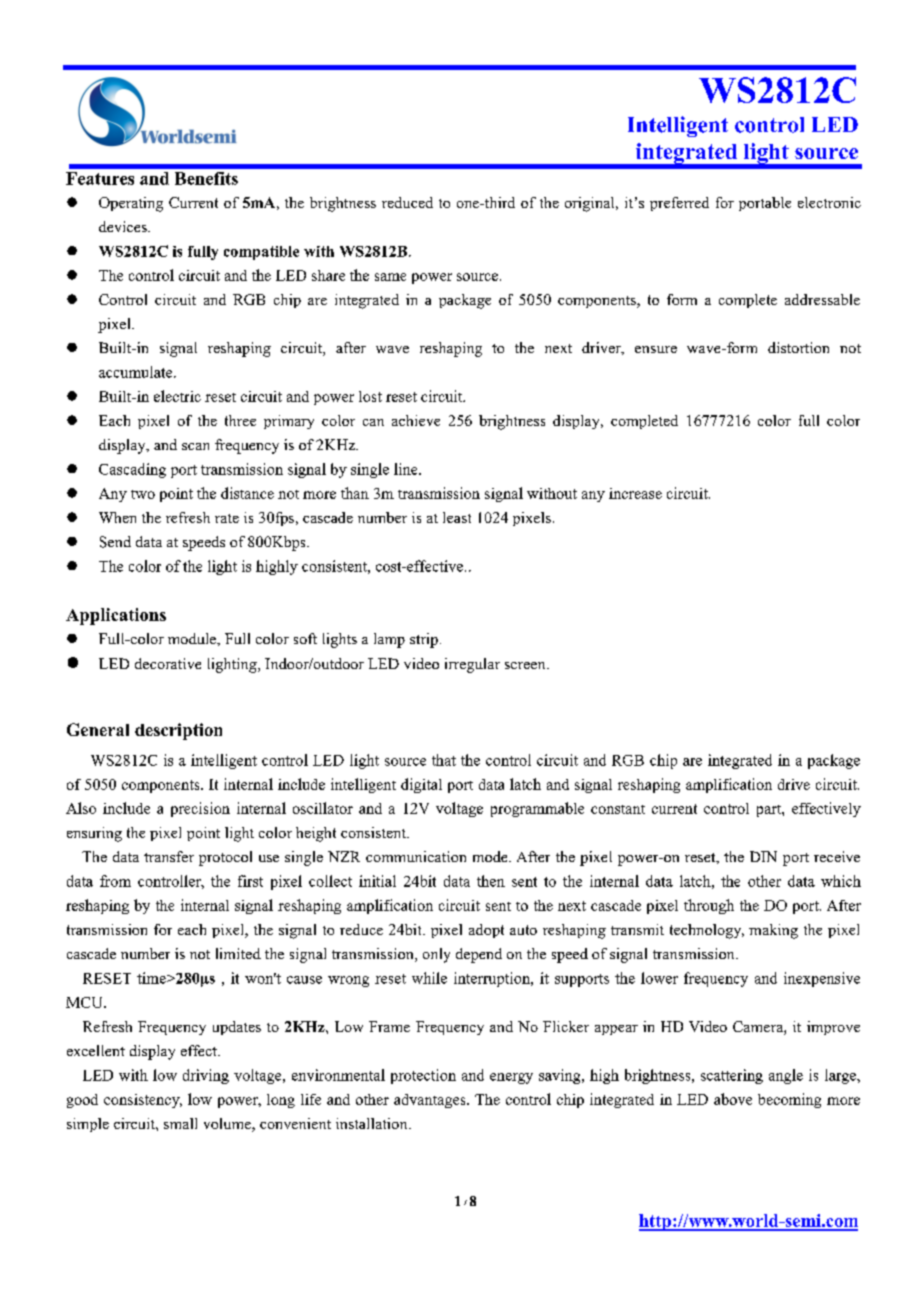 This screenshot has width=924, height=1308. I want to click on decorative, so click(168, 663).
